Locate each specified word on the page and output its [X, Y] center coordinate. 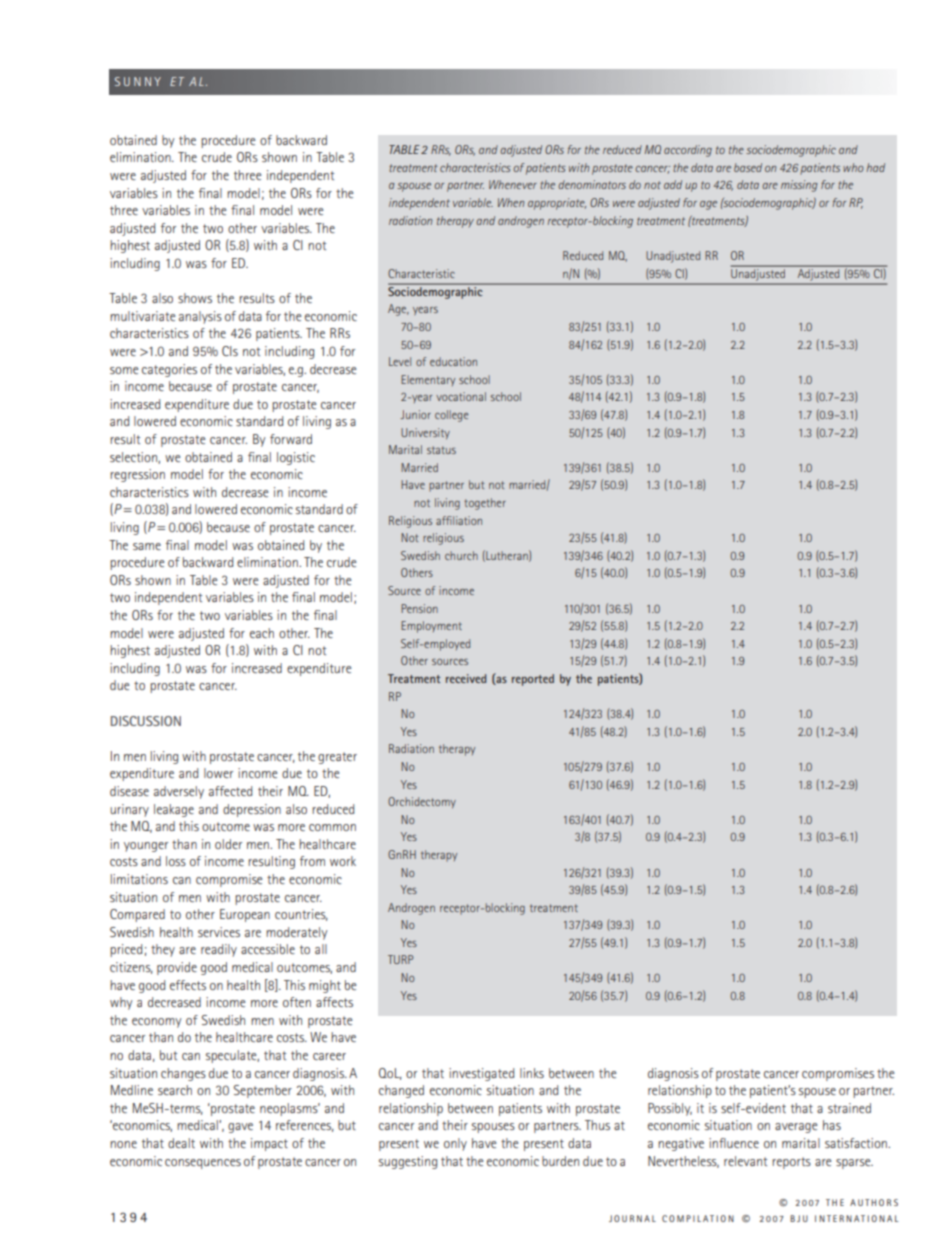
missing [799, 186]
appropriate [557, 204]
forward [291, 439]
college [452, 416]
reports [791, 1163]
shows [195, 298]
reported [533, 680]
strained [849, 1108]
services [219, 932]
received [466, 678]
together [485, 504]
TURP [401, 959]
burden [560, 1161]
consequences [203, 1164]
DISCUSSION [146, 721]
